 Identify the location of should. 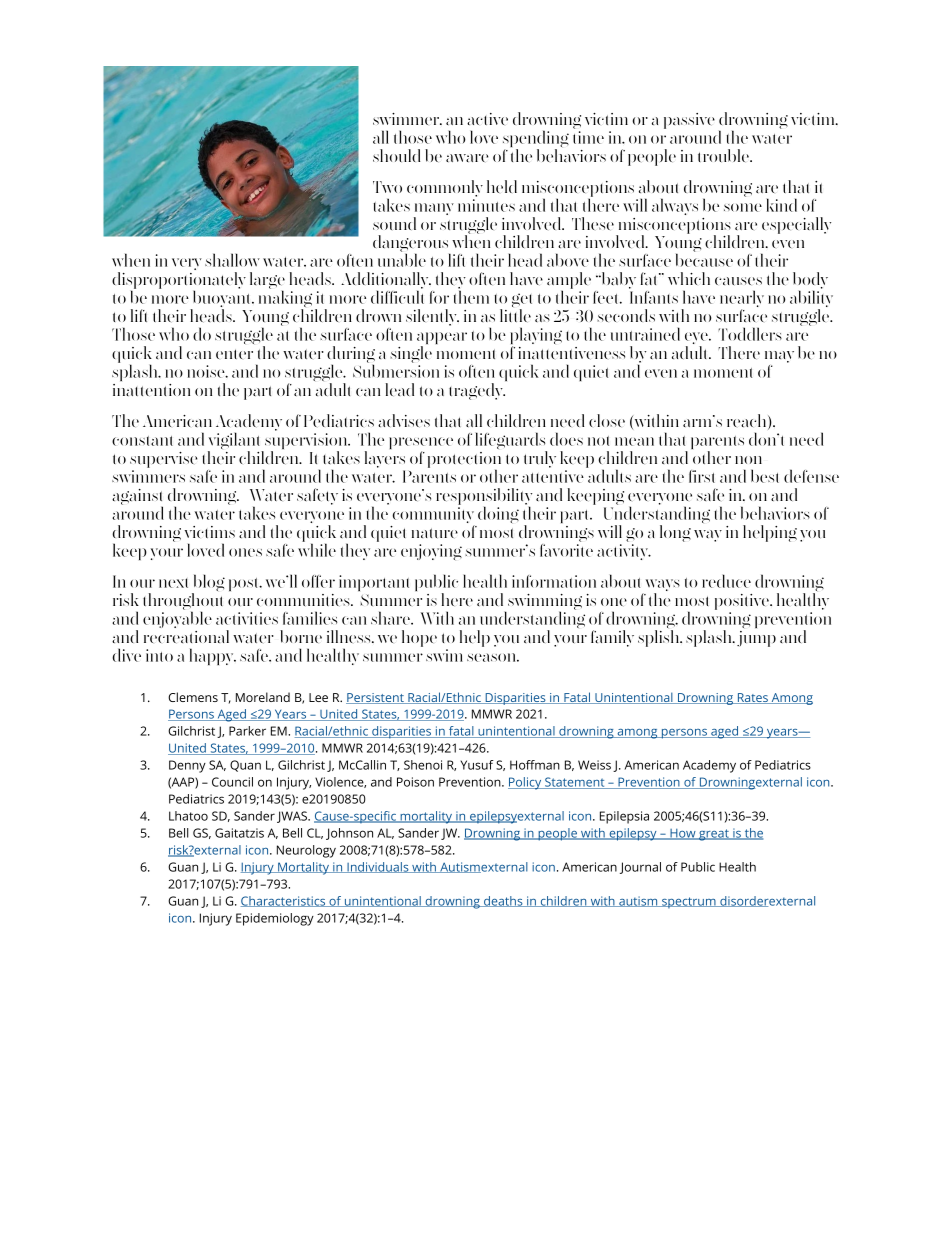
(396, 155).
